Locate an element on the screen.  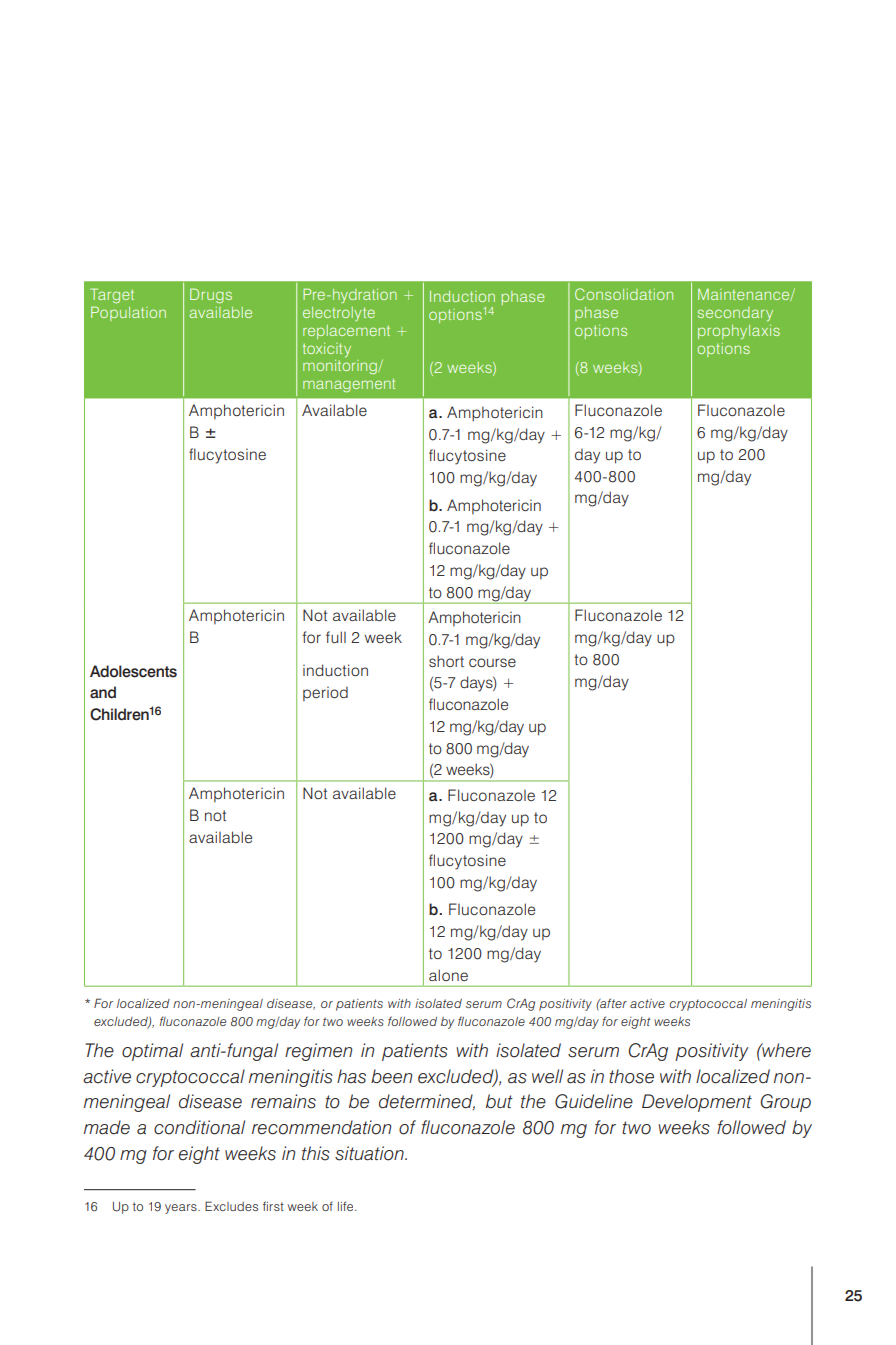
Drugs is located at coordinates (211, 295).
